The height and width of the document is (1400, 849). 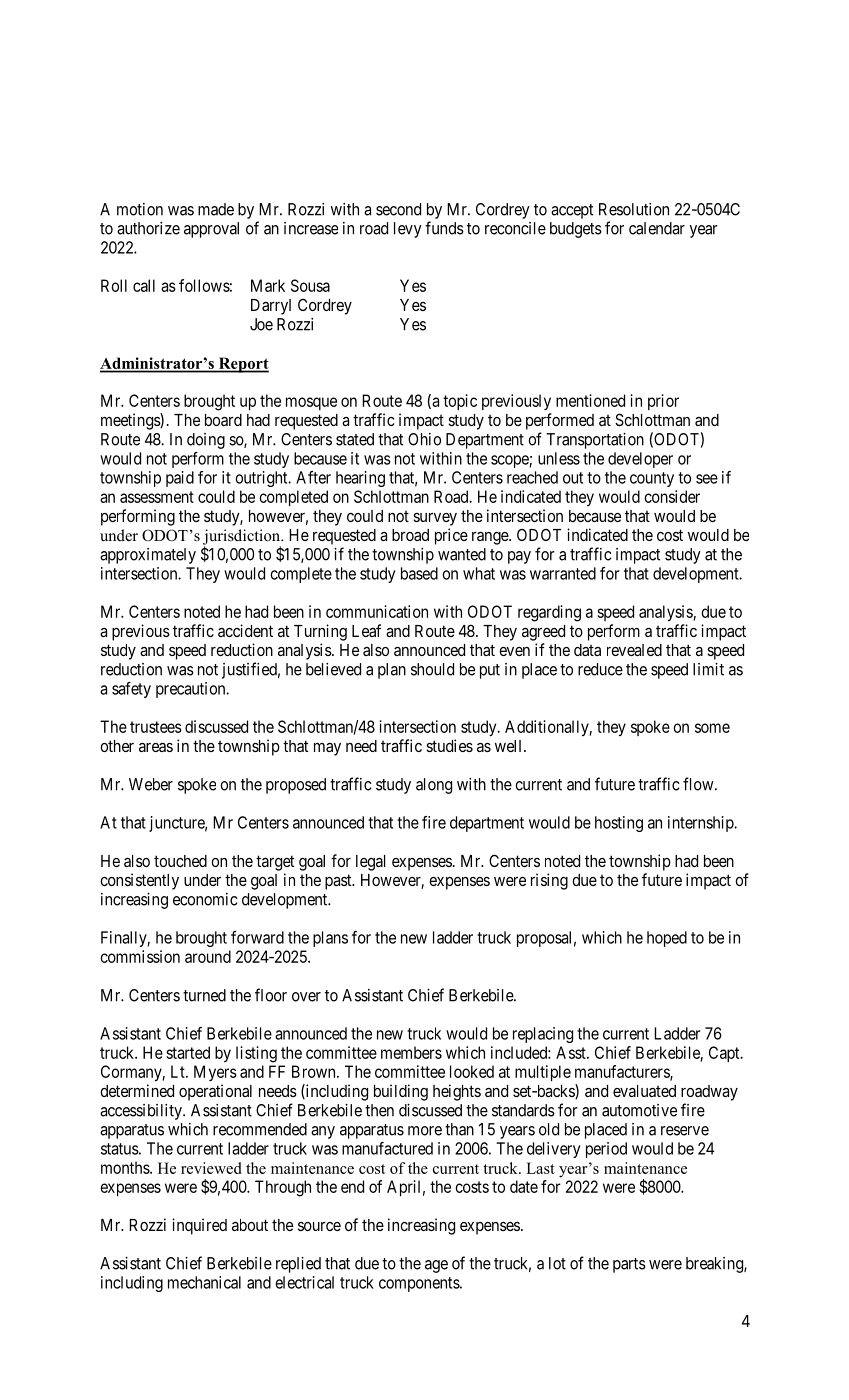 I want to click on revealed, so click(x=634, y=650).
